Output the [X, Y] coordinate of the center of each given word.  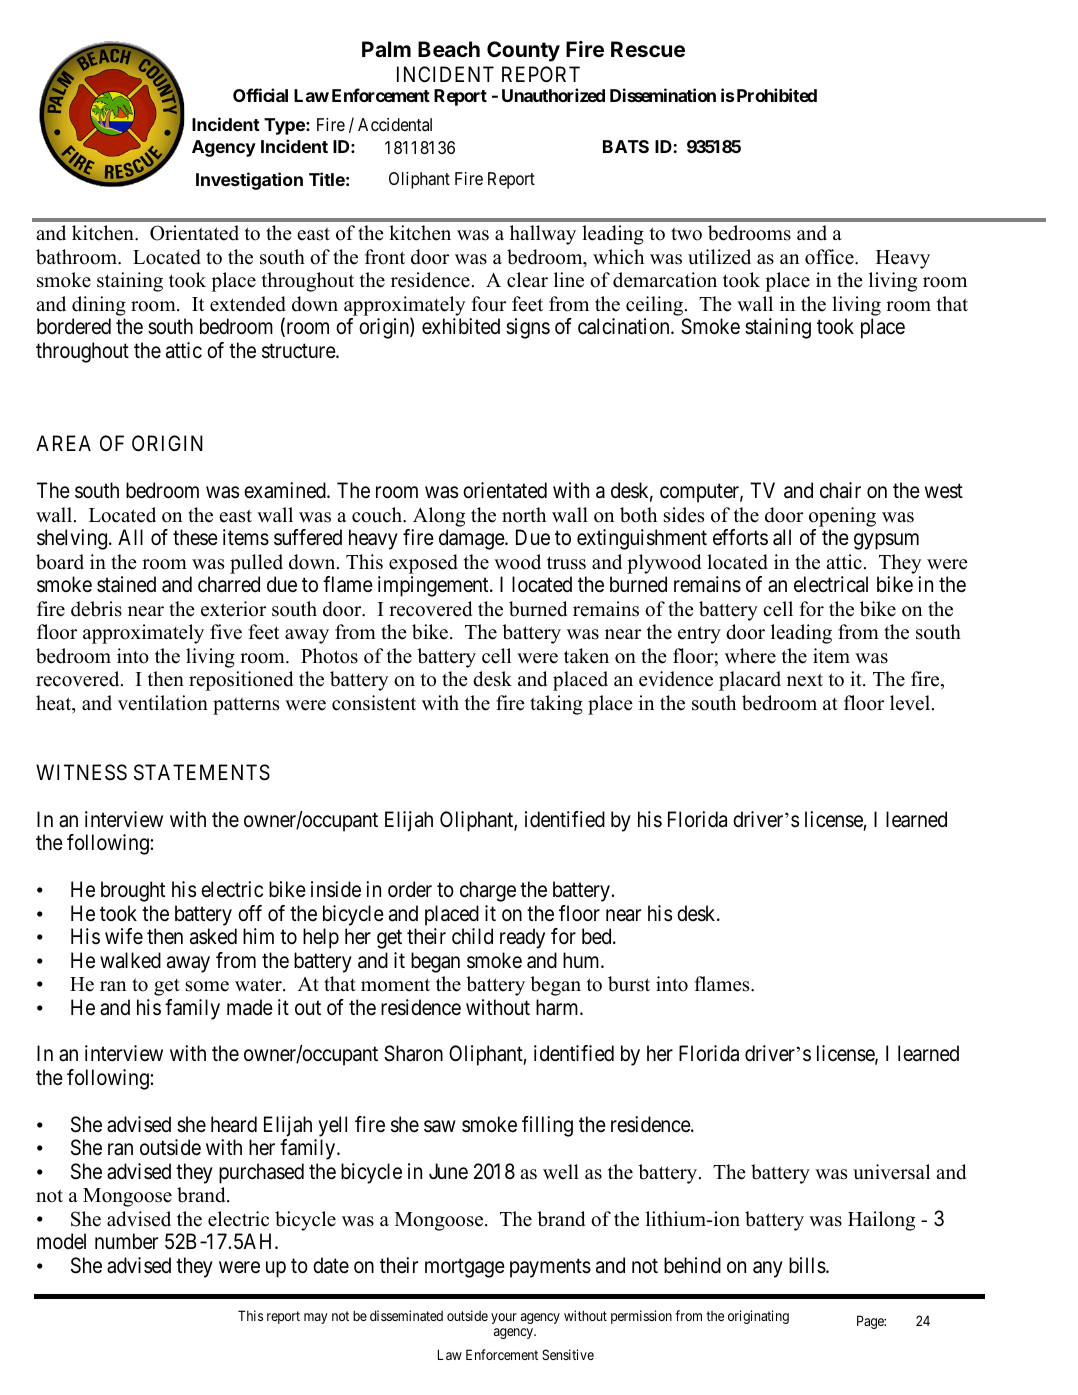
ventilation [163, 703]
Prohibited [777, 95]
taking [556, 705]
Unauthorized [553, 95]
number [126, 1241]
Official [260, 95]
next [805, 680]
